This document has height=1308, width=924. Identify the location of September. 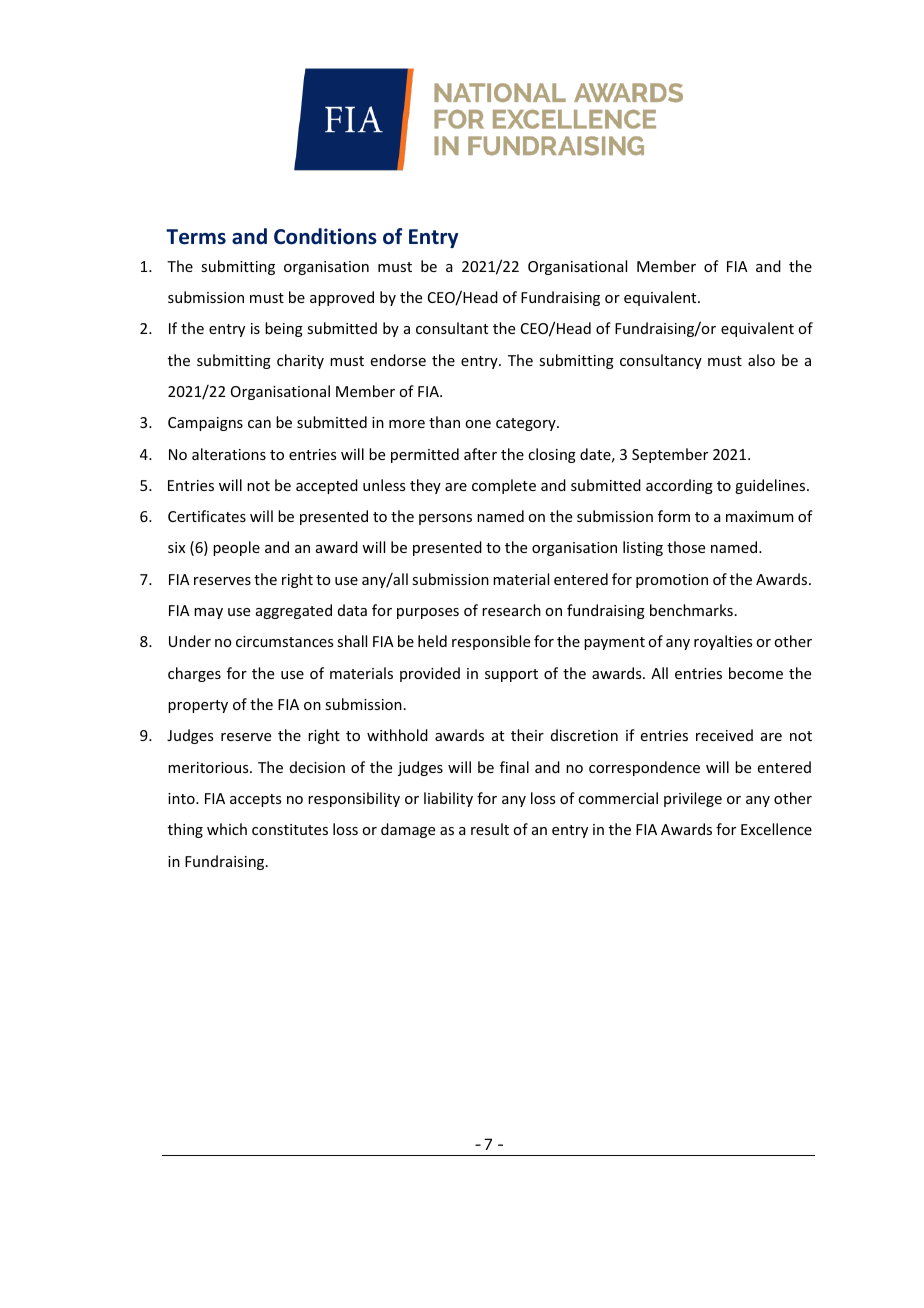
(670, 455).
